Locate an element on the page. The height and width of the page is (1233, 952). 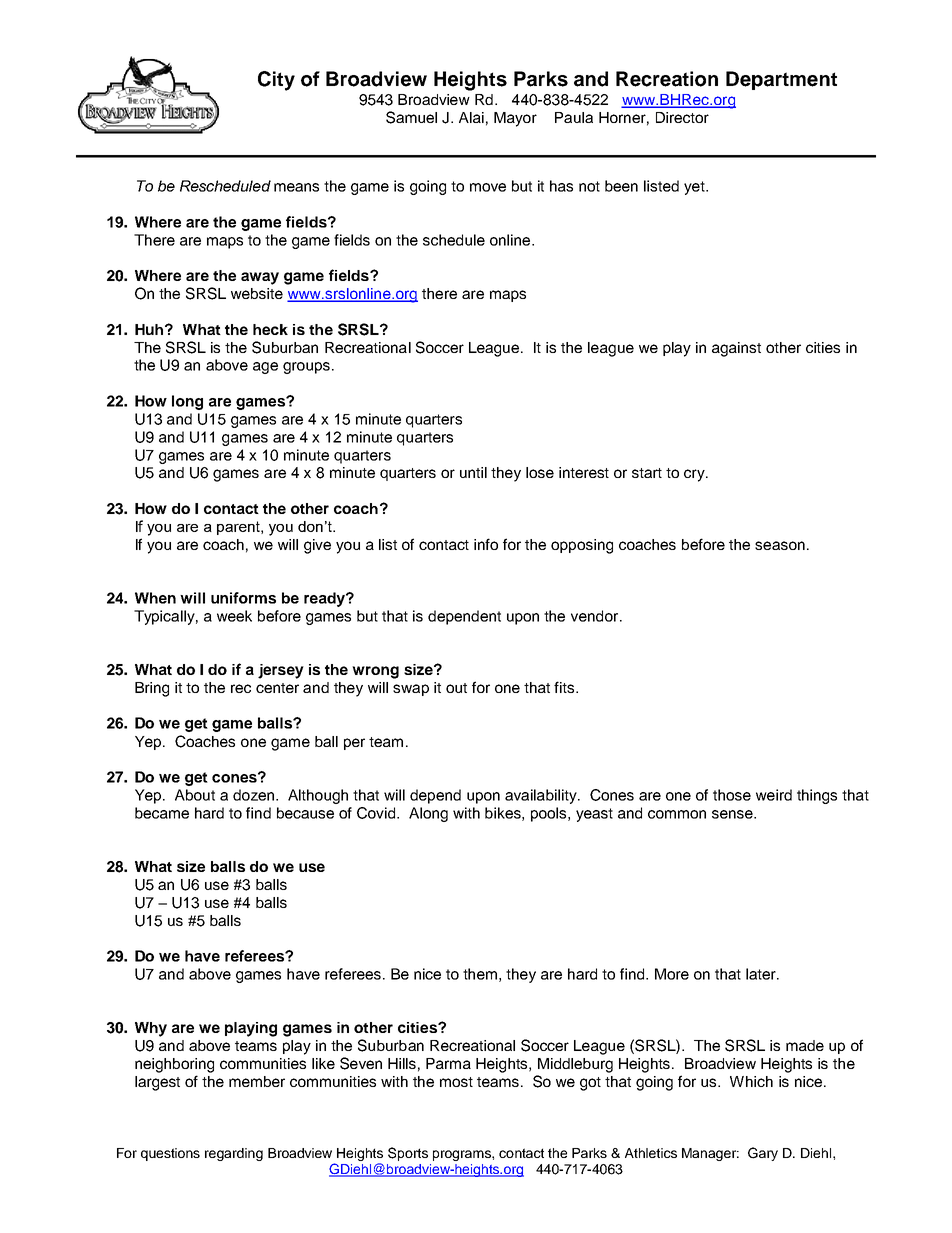
common is located at coordinates (677, 814).
